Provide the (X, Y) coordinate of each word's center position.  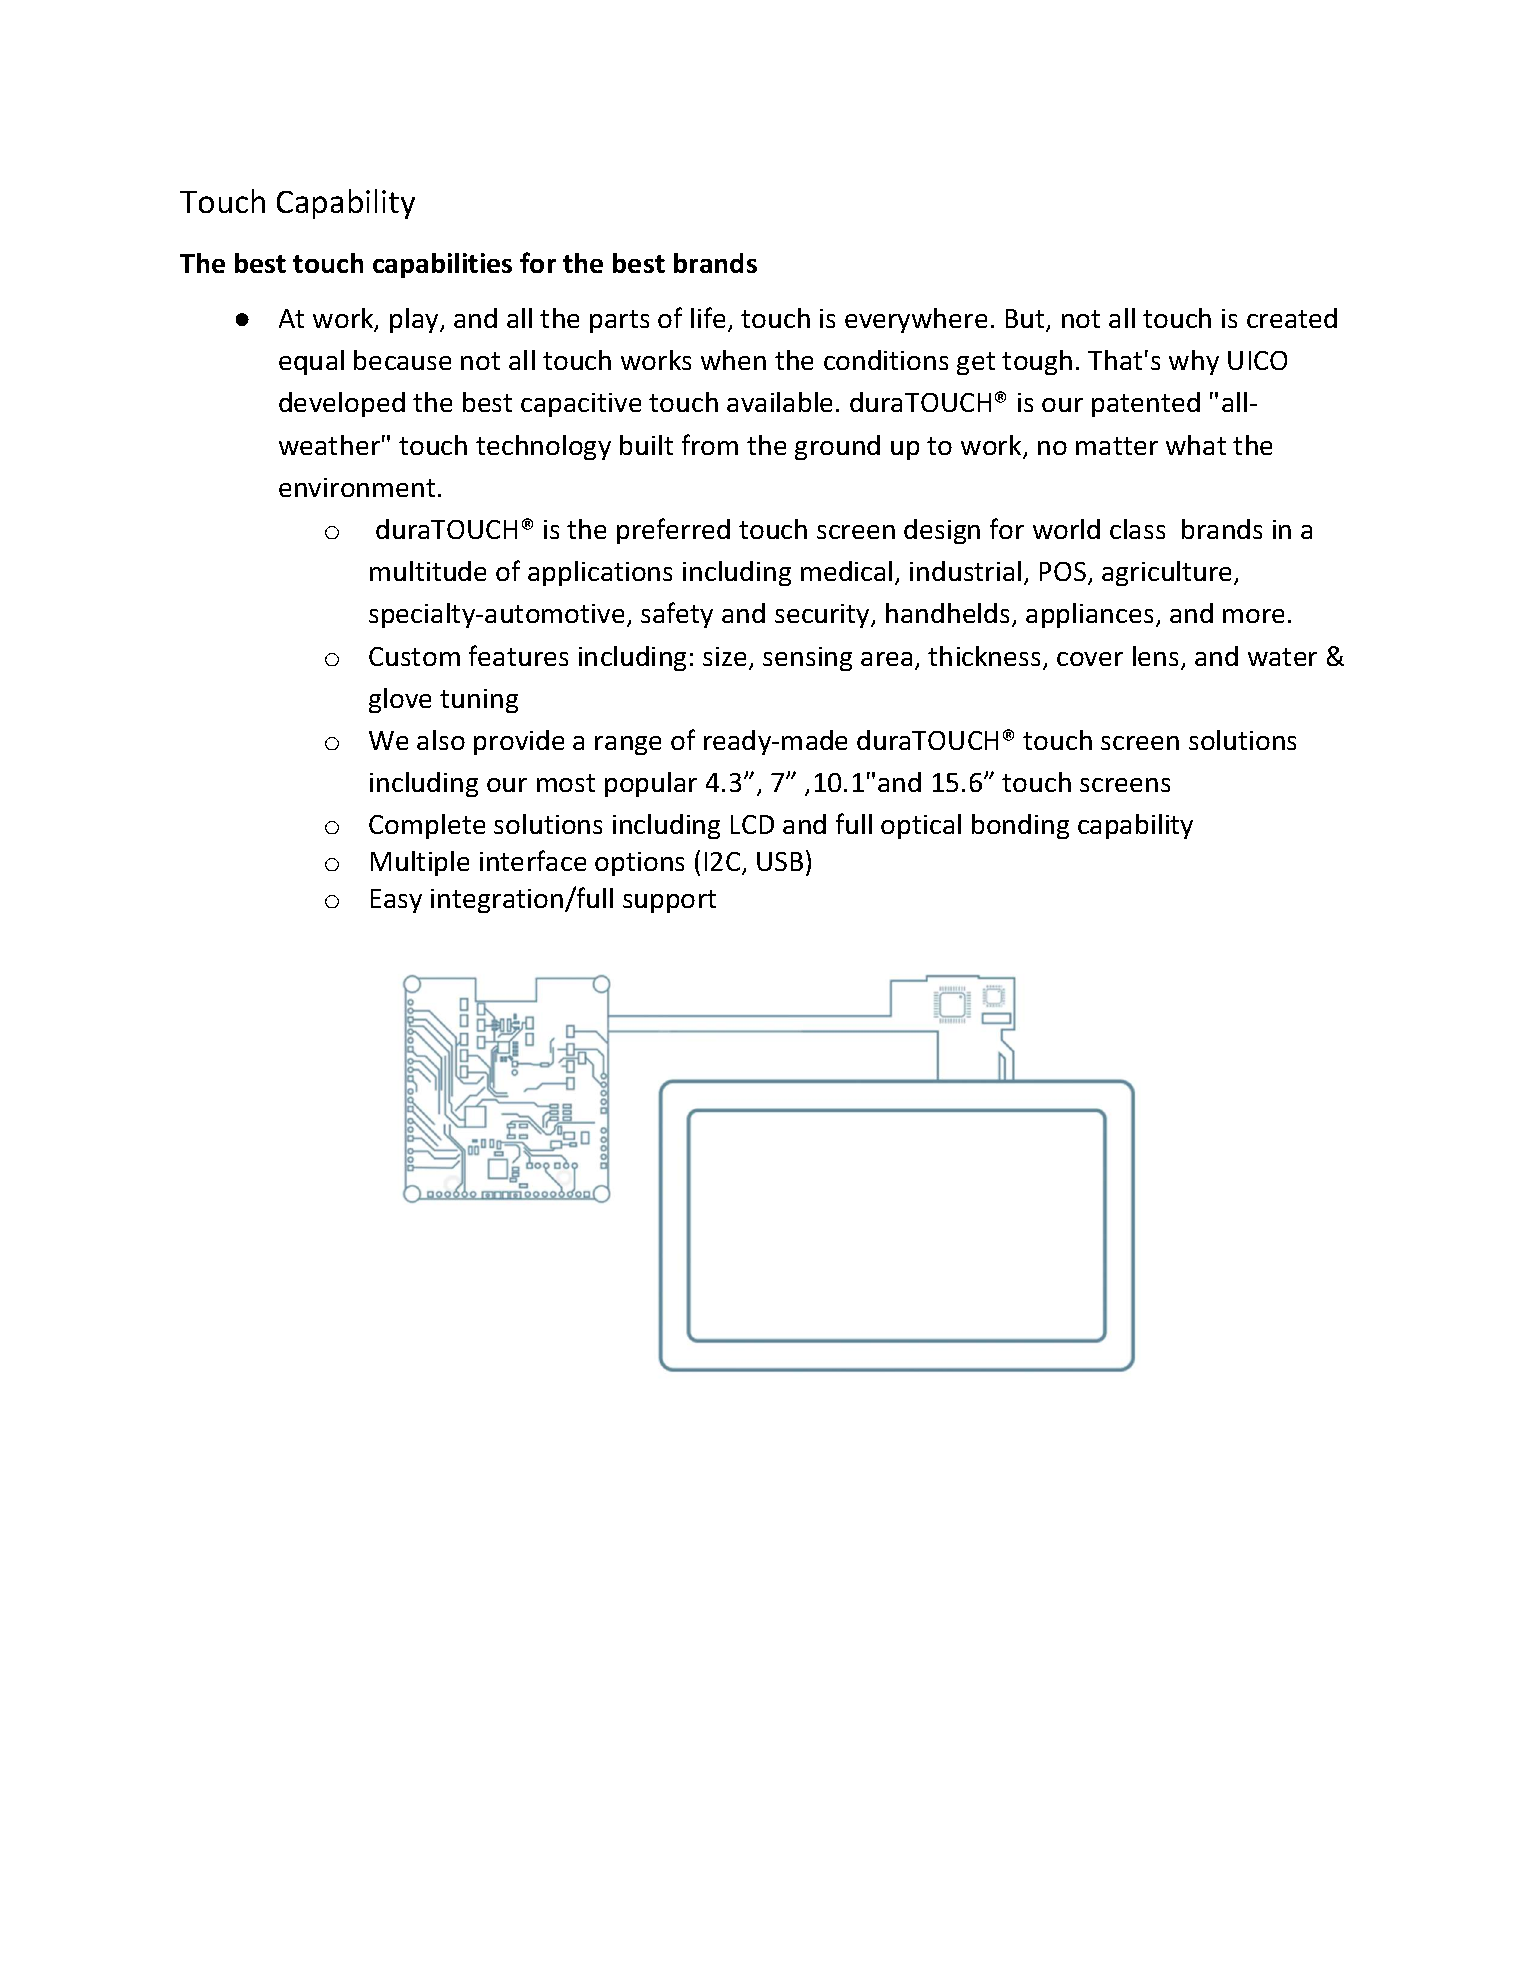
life (710, 319)
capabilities (442, 265)
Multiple (420, 863)
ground (837, 447)
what (1196, 445)
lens (1155, 656)
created (1292, 318)
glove (400, 700)
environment (357, 487)
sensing (807, 659)
